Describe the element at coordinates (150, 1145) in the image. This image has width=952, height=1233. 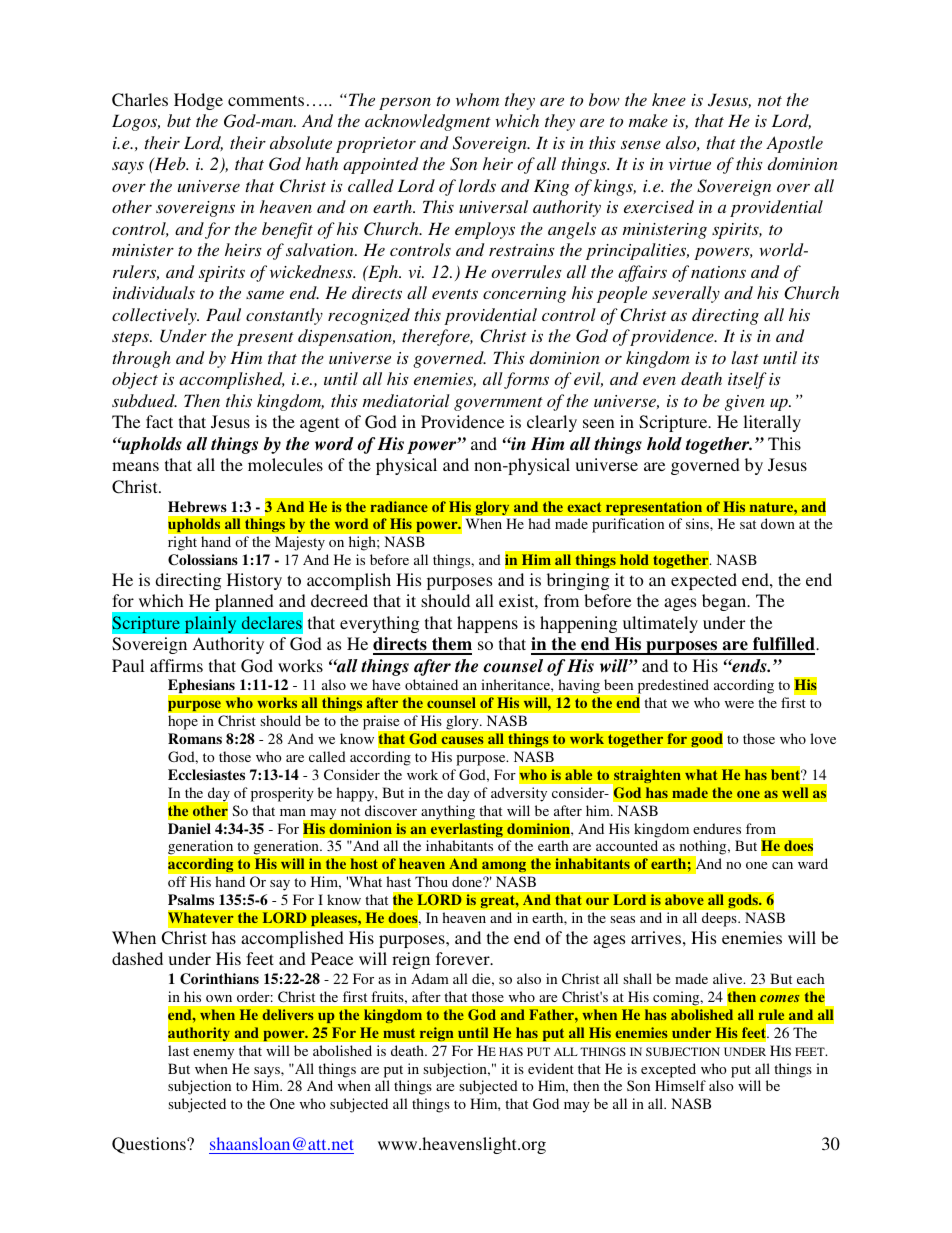
I see `Questions` at that location.
